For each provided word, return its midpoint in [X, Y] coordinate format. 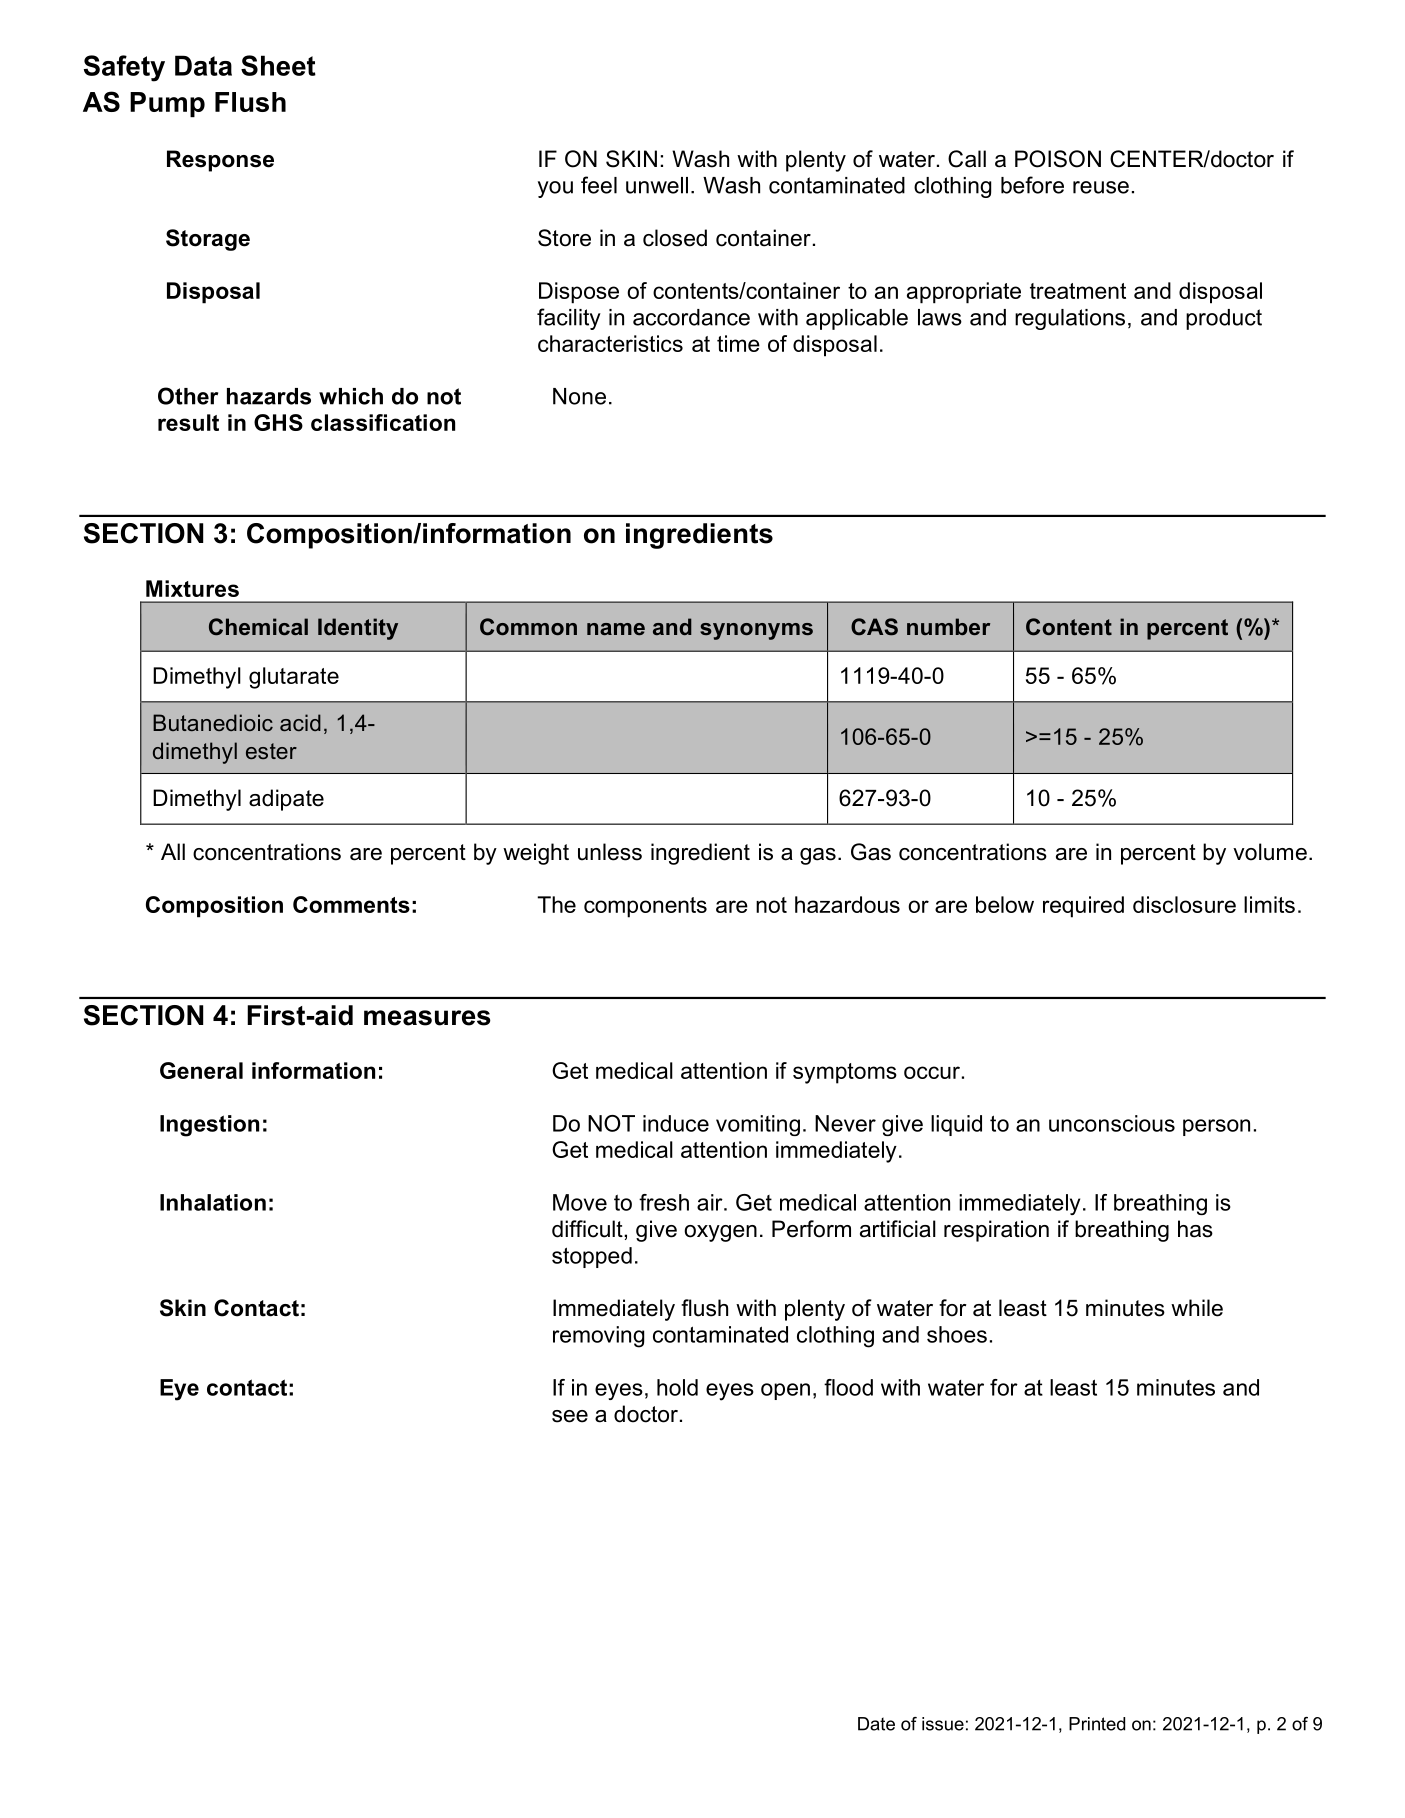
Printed [1097, 1724]
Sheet [278, 65]
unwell [657, 185]
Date [876, 1724]
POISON [1058, 159]
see [570, 1416]
